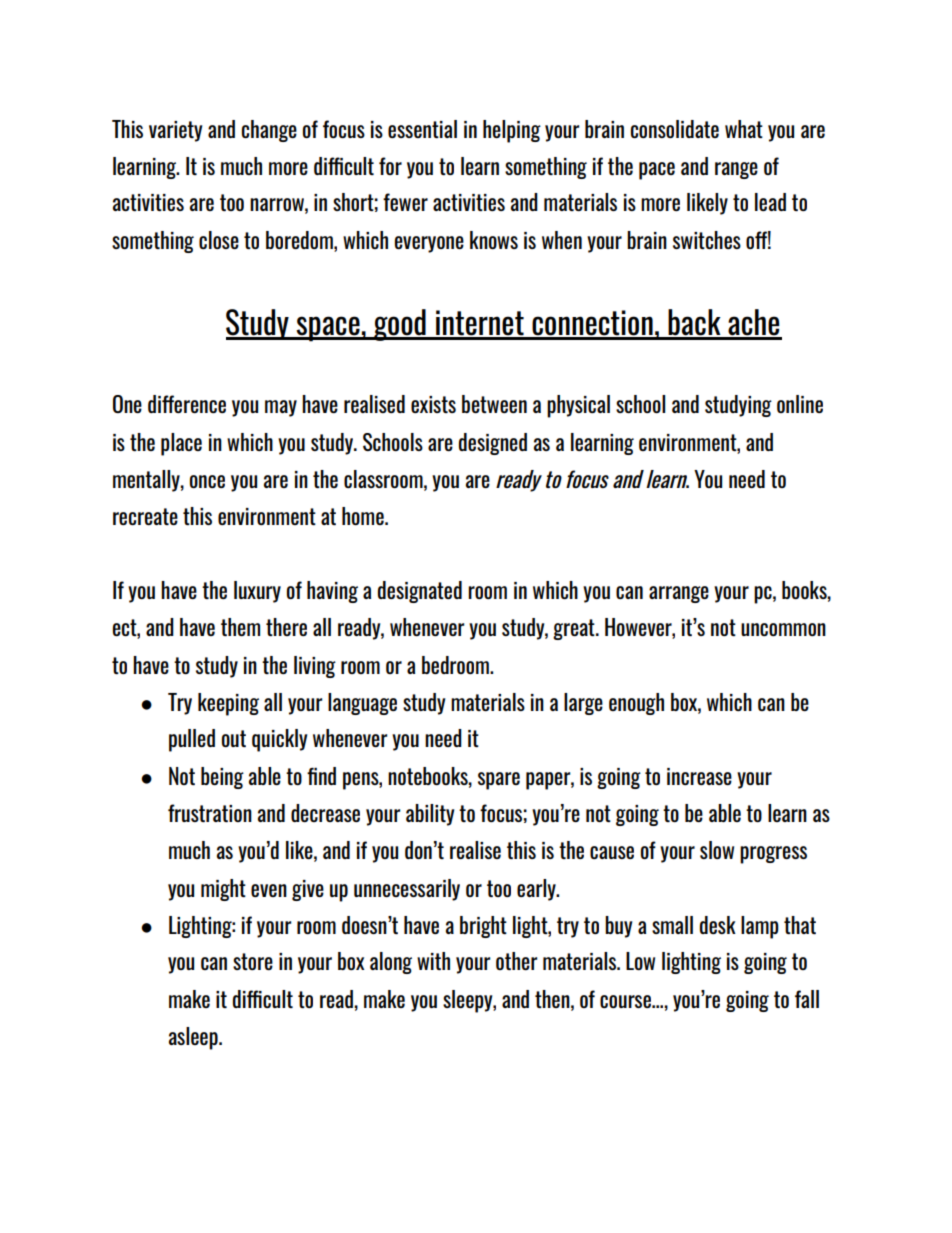 Image resolution: width=952 pixels, height=1233 pixels. What do you see at coordinates (181, 444) in the screenshot?
I see `place` at bounding box center [181, 444].
